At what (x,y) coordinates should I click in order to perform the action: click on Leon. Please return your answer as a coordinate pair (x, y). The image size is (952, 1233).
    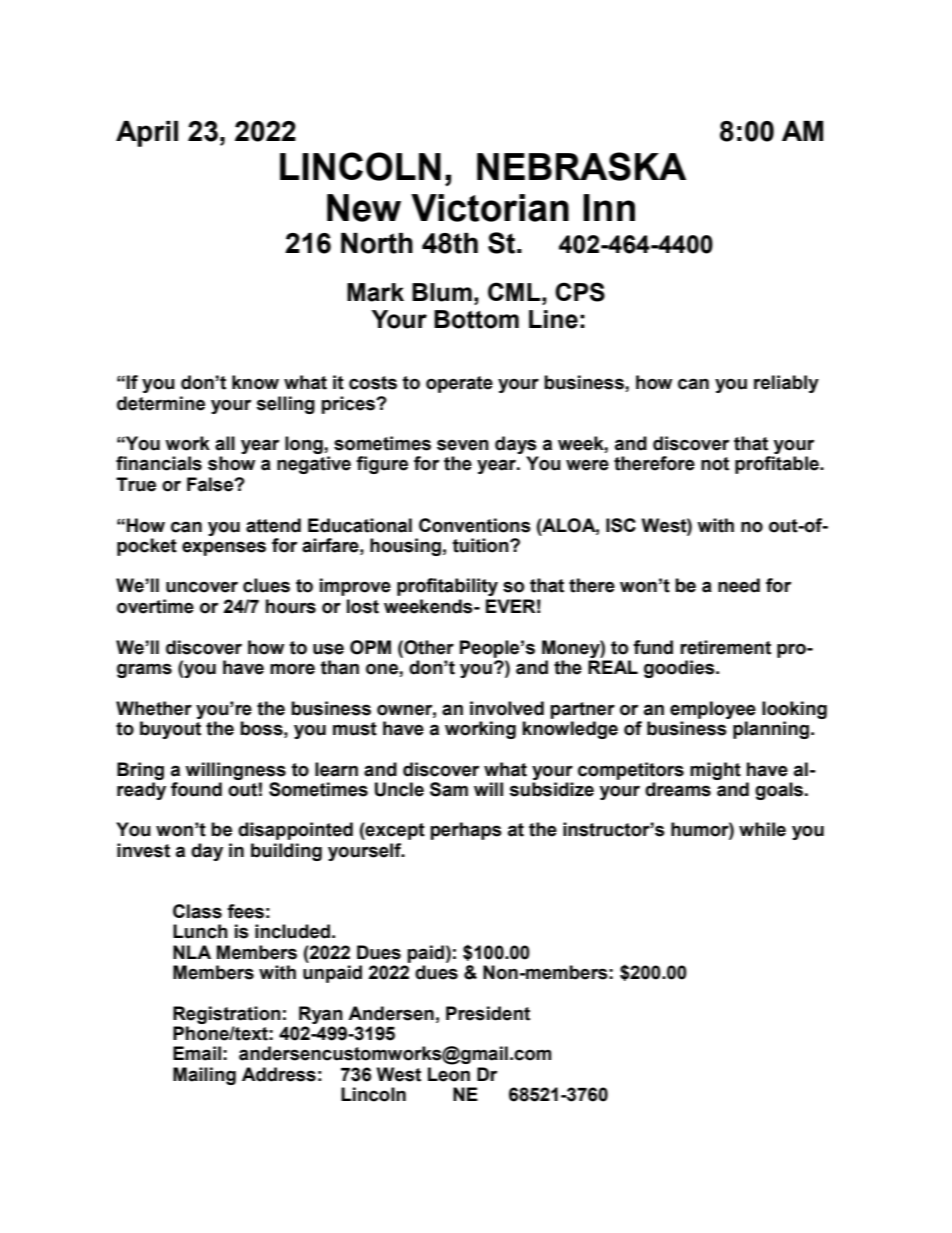
    Looking at the image, I should click on (449, 1074).
